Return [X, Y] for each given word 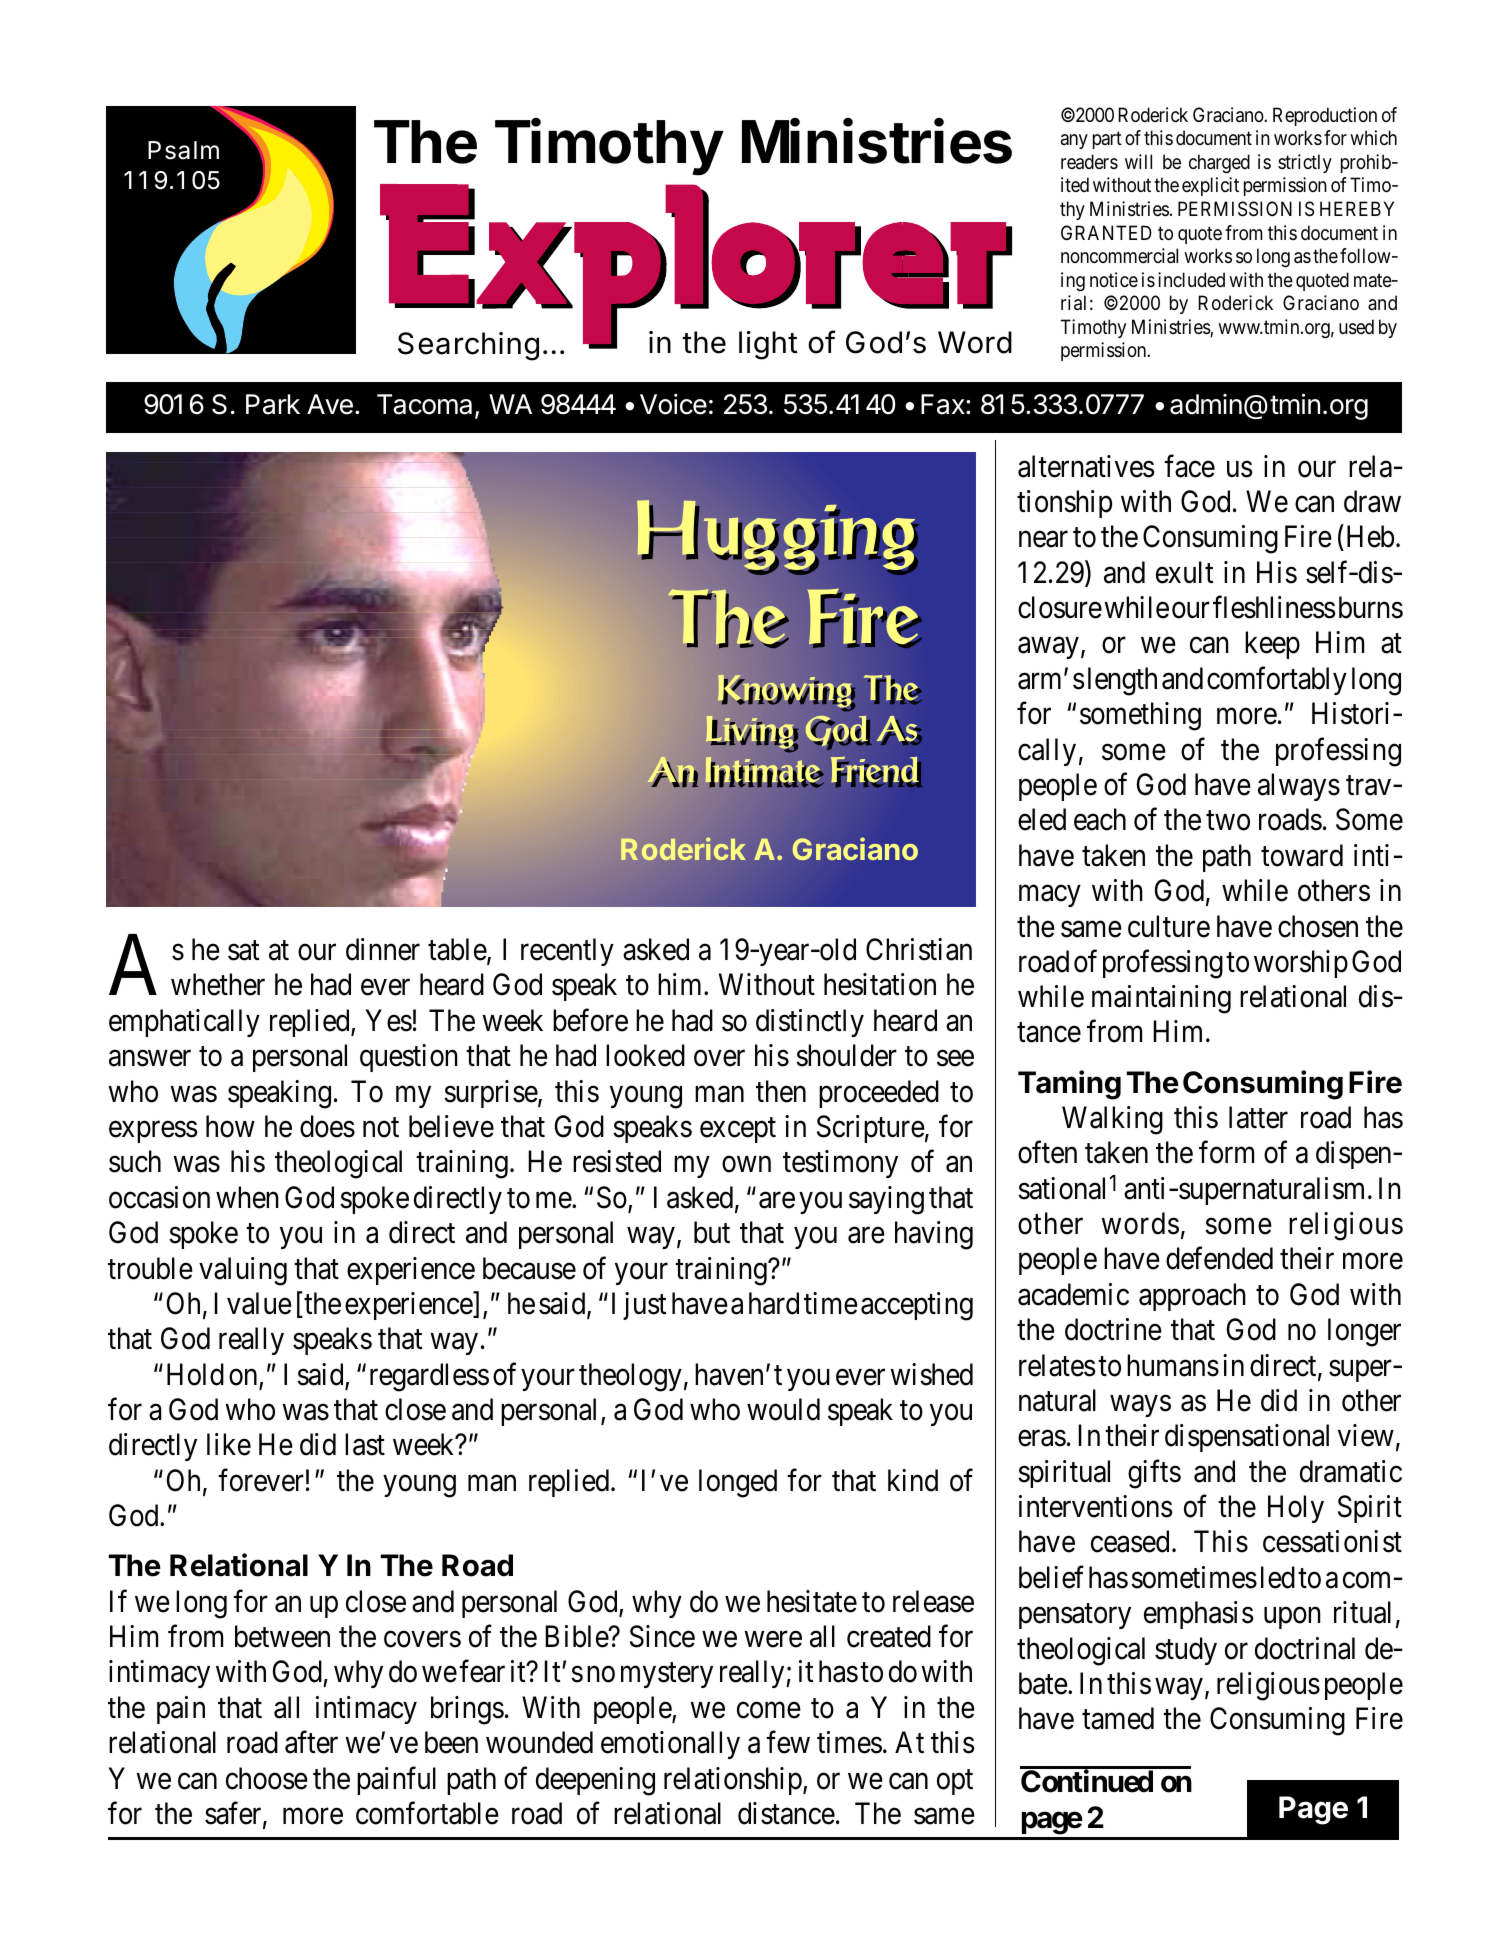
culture [1169, 926]
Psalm [183, 150]
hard [774, 1303]
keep [1272, 645]
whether [218, 984]
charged [1219, 164]
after [311, 1742]
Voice [673, 404]
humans [1173, 1365]
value [259, 1303]
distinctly [810, 1023]
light [768, 345]
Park [273, 404]
